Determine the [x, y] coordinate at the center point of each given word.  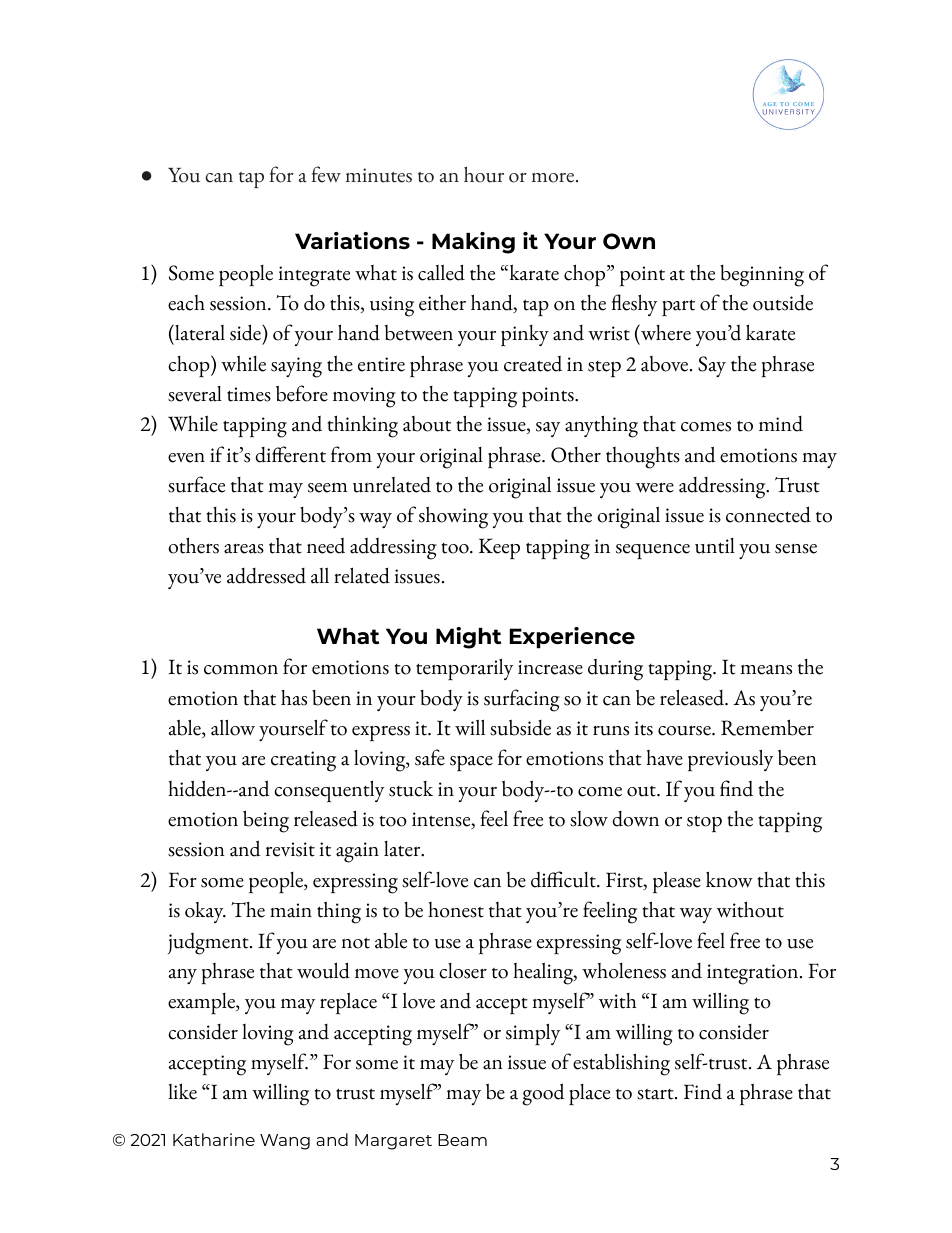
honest [456, 910]
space [471, 764]
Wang [285, 1142]
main [291, 910]
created [533, 364]
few [326, 174]
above [664, 364]
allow [233, 727]
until [715, 546]
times [249, 394]
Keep [499, 549]
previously [730, 760]
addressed [266, 576]
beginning [762, 276]
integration [754, 974]
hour [484, 175]
